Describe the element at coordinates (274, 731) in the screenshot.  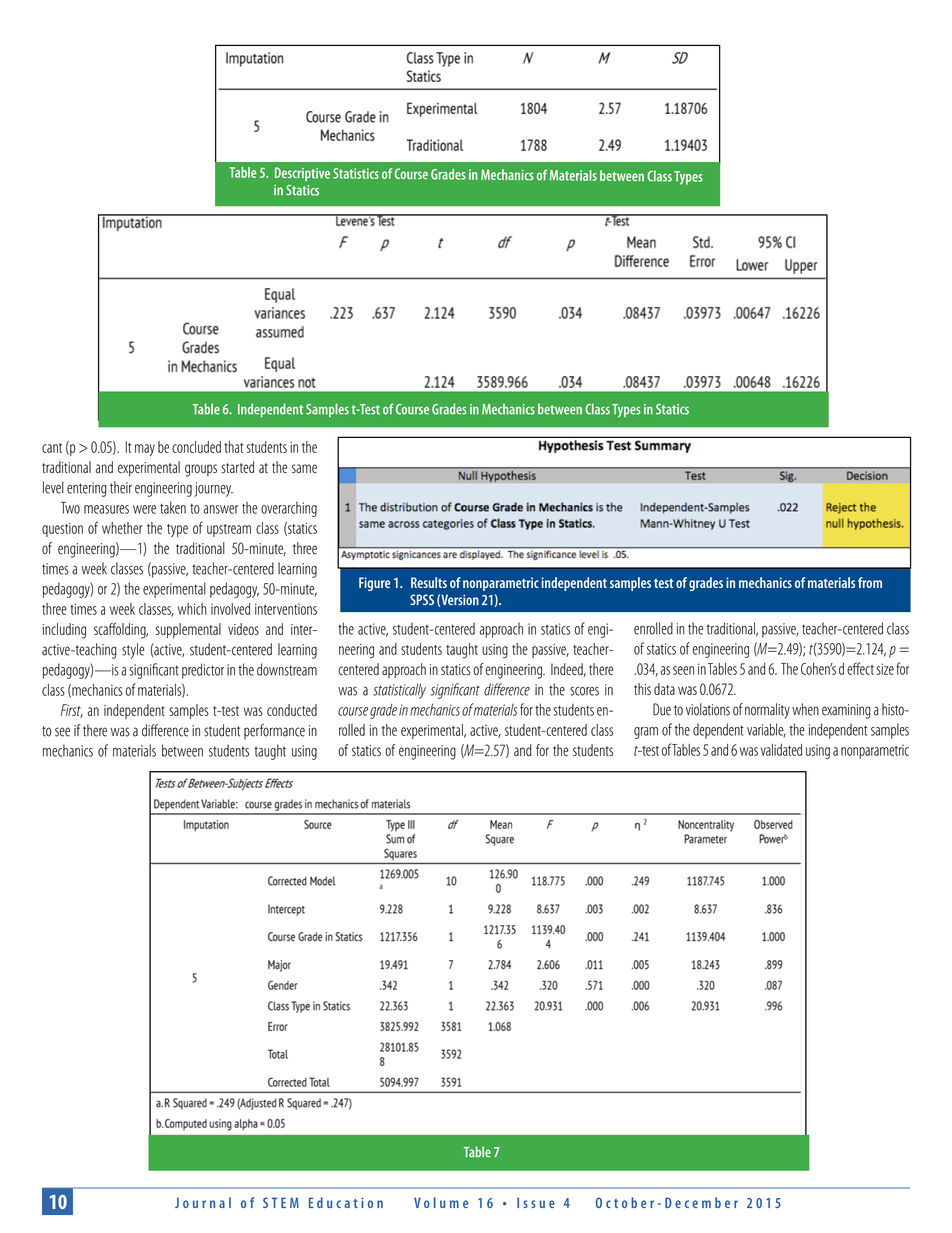
I see `performance` at that location.
